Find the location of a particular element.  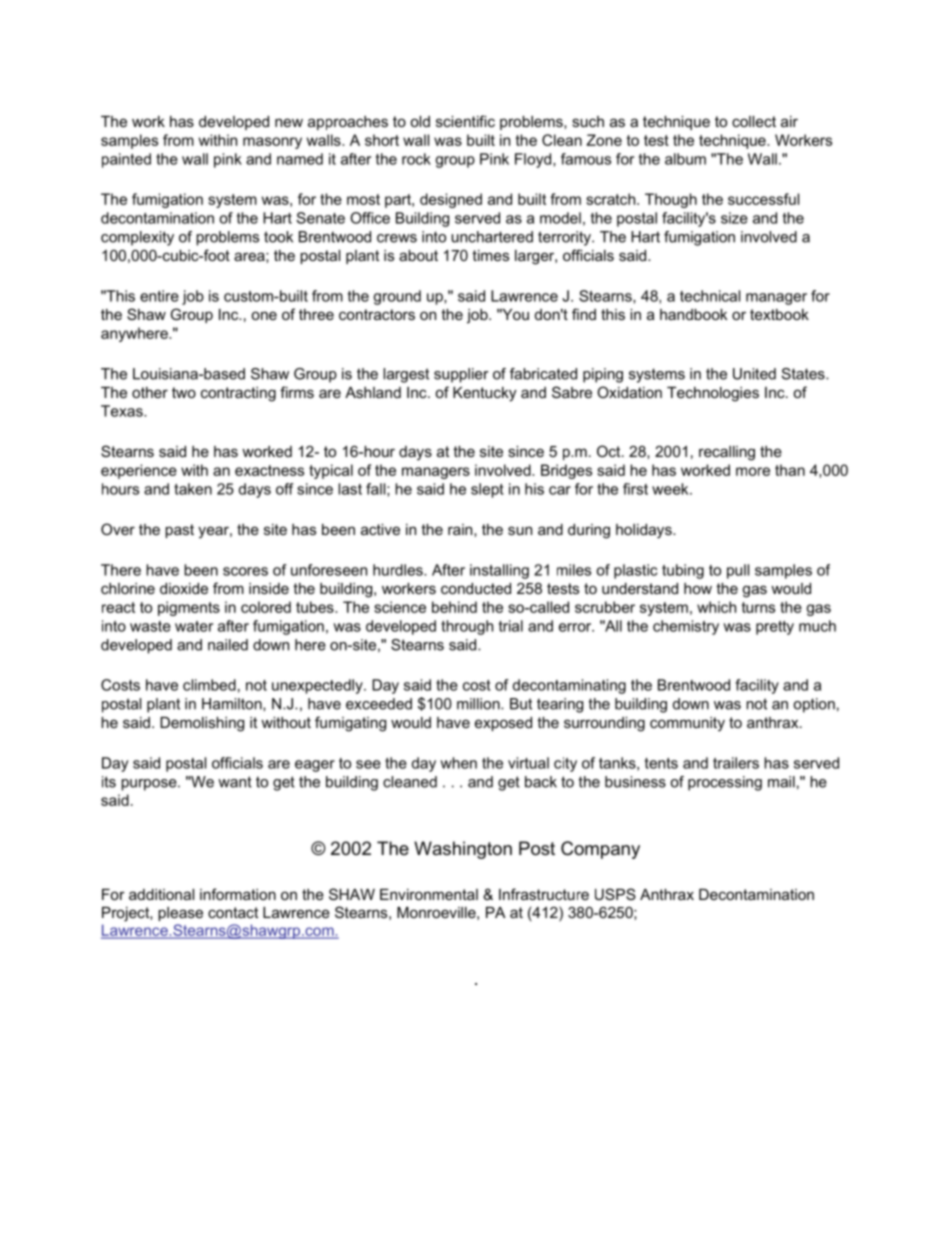

slept is located at coordinates (487, 490).
